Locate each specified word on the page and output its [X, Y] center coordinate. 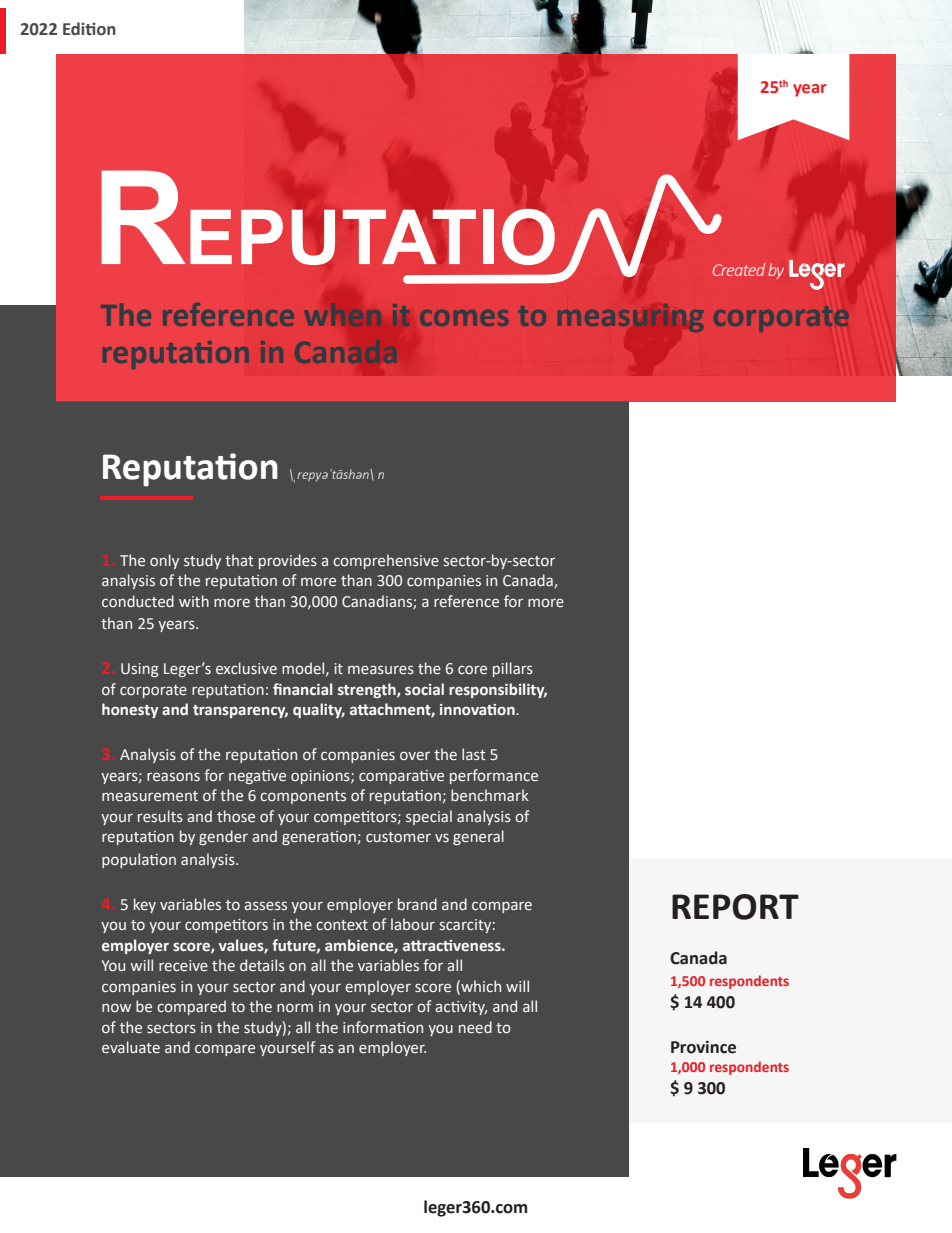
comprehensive [386, 561]
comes [464, 318]
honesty [130, 710]
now [116, 1007]
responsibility [498, 690]
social [424, 689]
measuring [630, 318]
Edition [89, 29]
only [164, 561]
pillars [513, 669]
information [383, 1027]
